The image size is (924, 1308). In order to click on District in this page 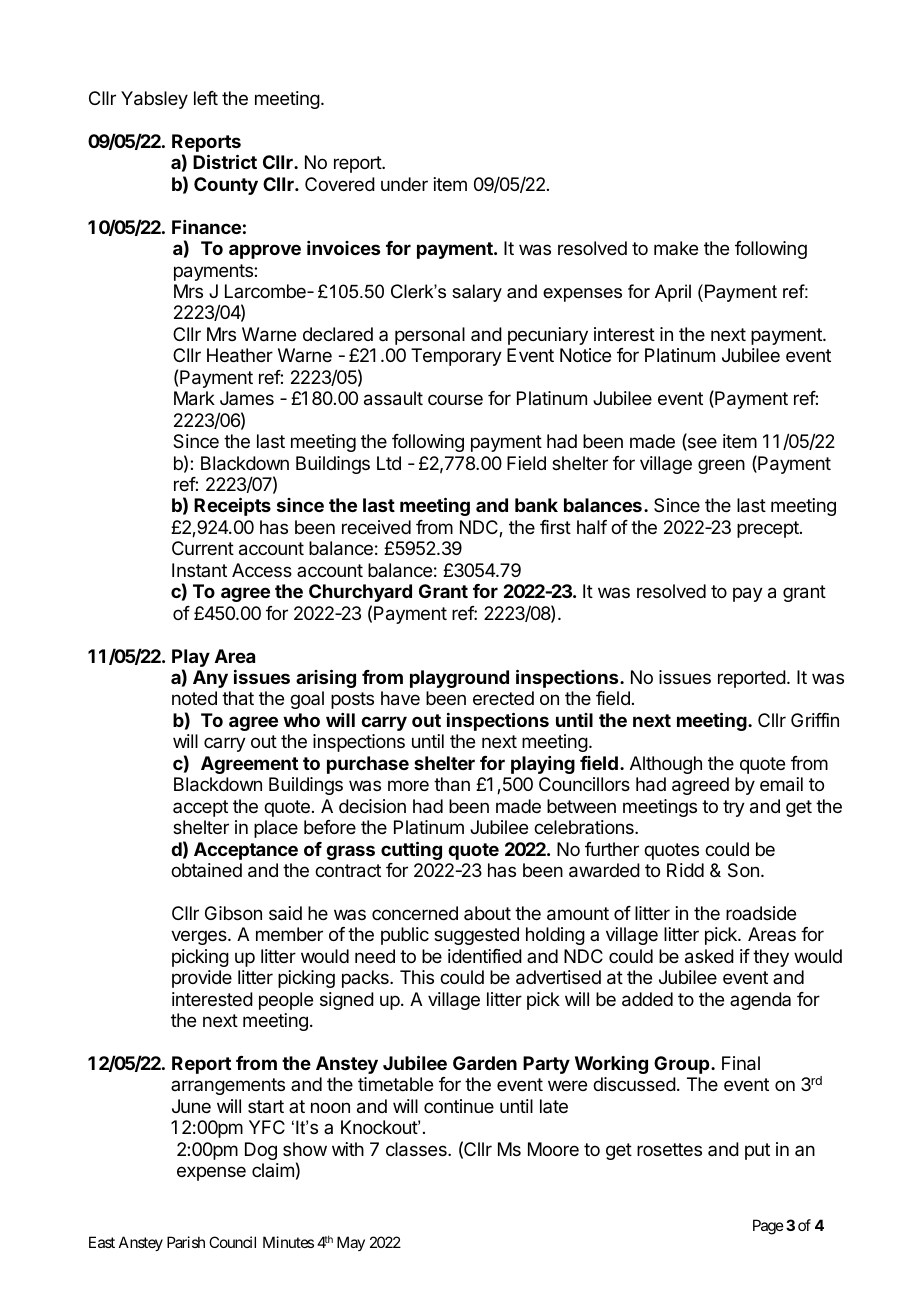, I will do `click(225, 161)`.
